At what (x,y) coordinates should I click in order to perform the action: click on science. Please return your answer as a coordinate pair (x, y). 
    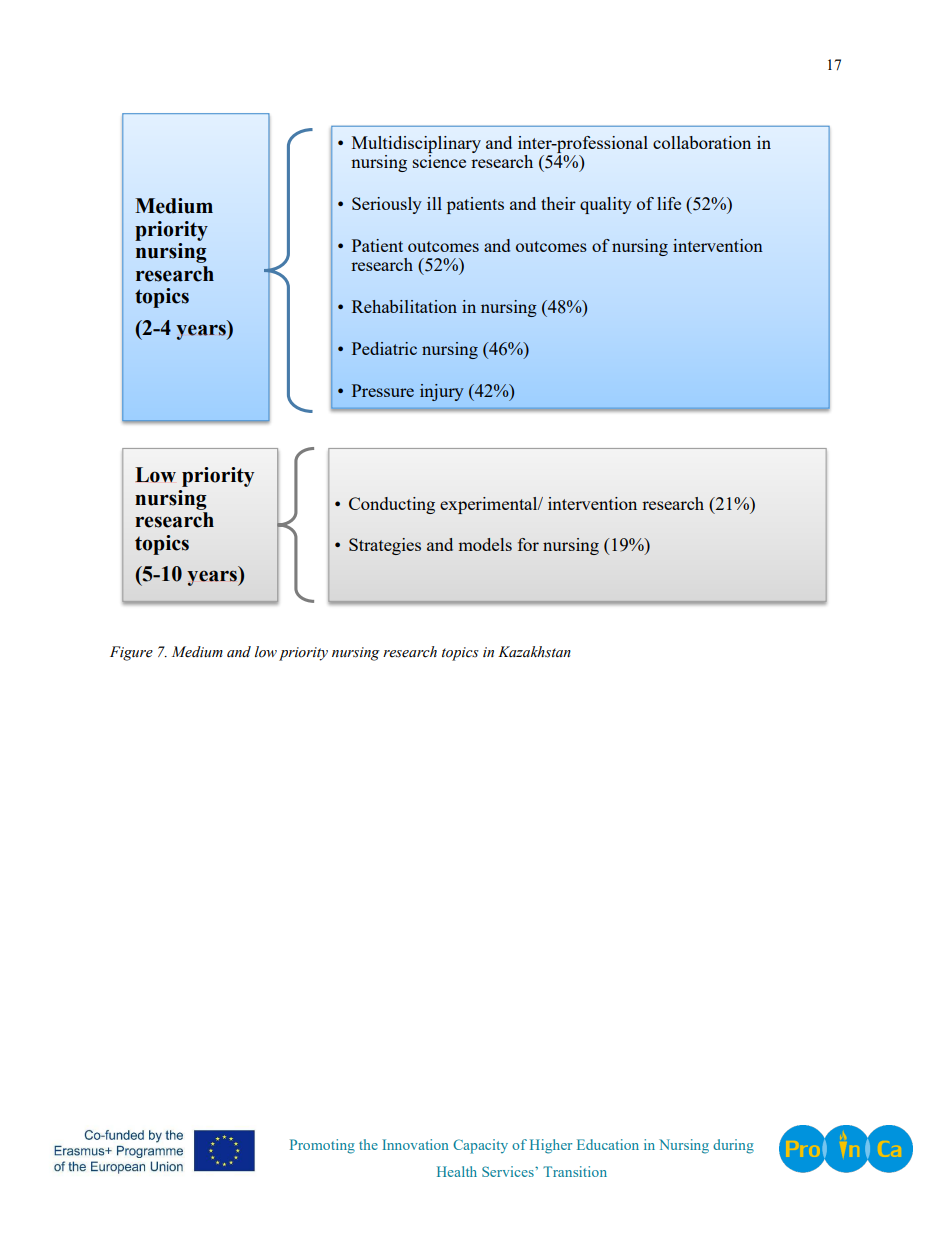
    Looking at the image, I should click on (439, 161).
